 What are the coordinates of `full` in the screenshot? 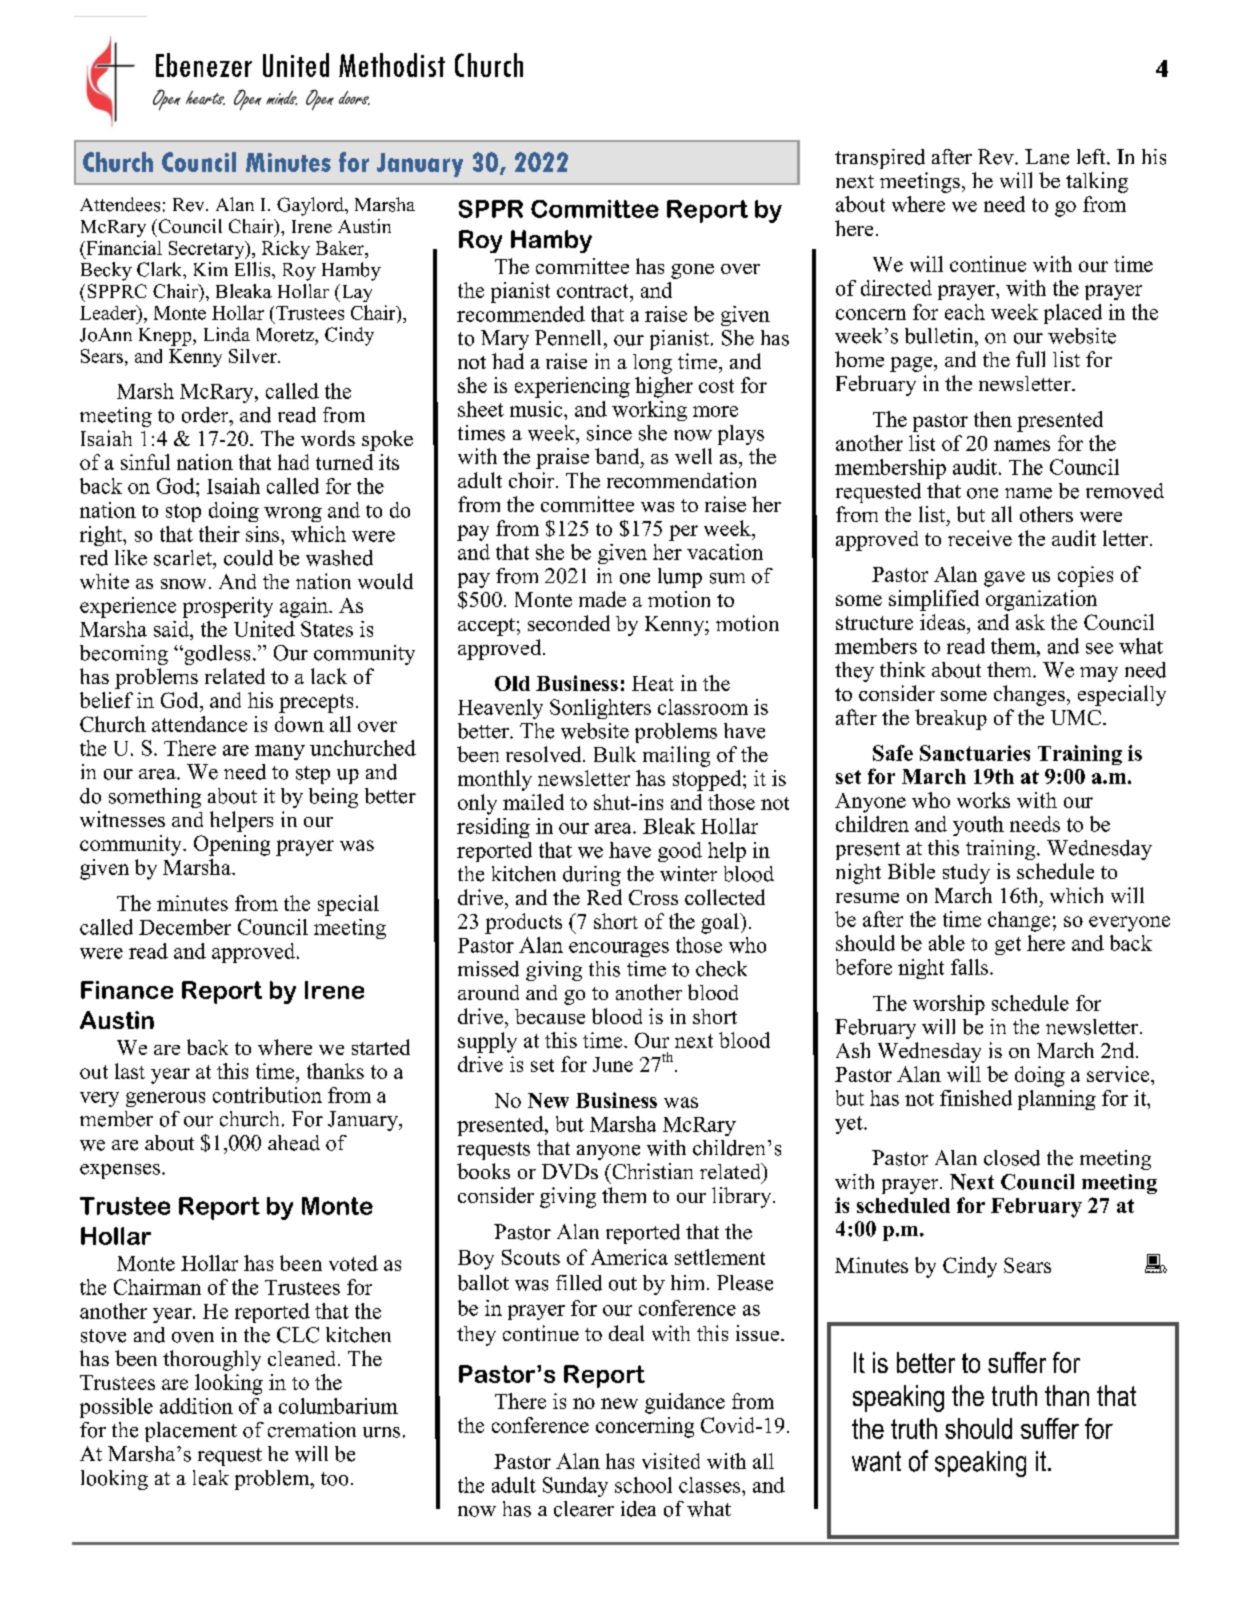 It's located at (1030, 359).
